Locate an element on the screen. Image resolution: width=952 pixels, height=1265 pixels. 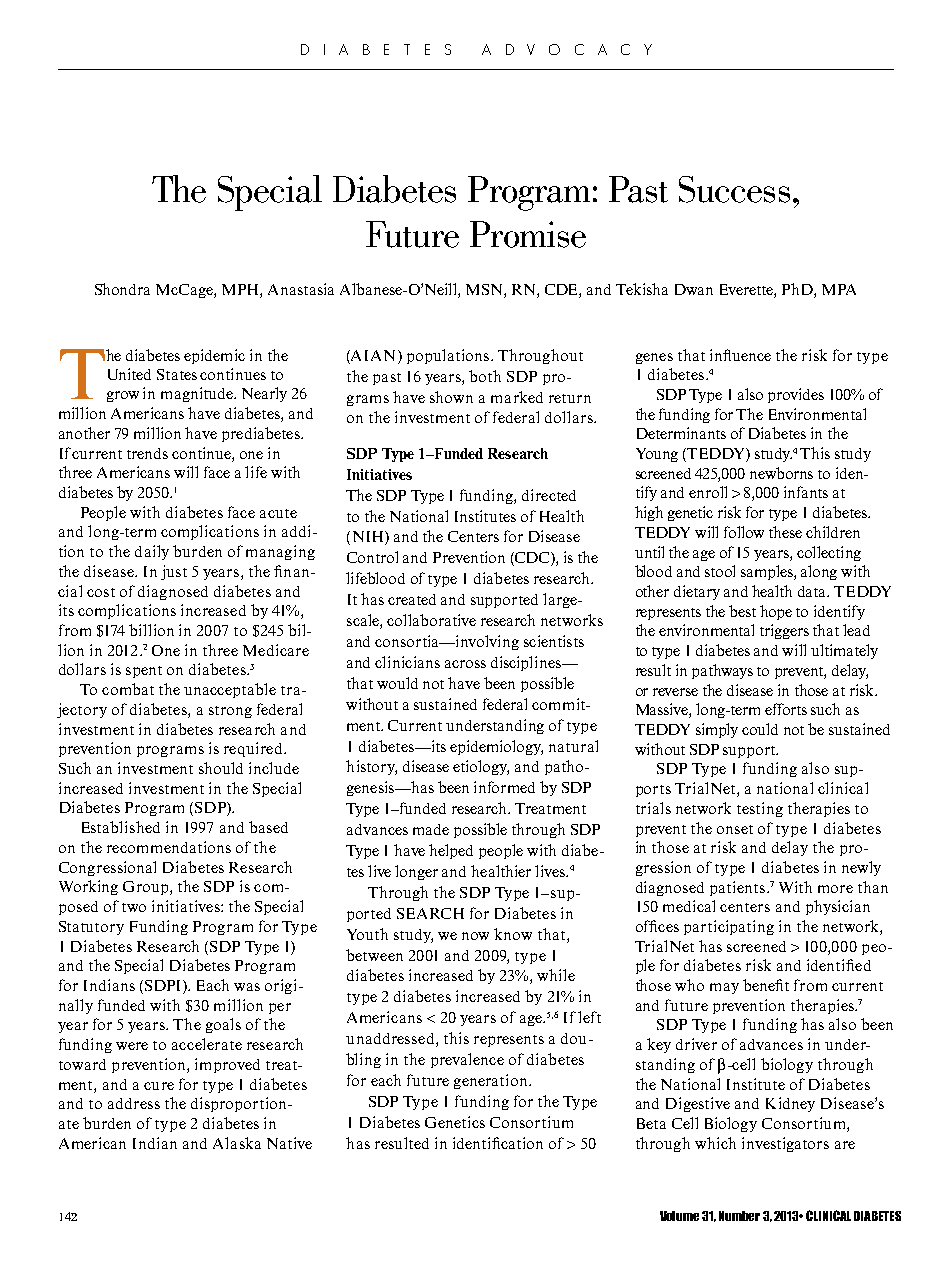
Statutory is located at coordinates (91, 928).
